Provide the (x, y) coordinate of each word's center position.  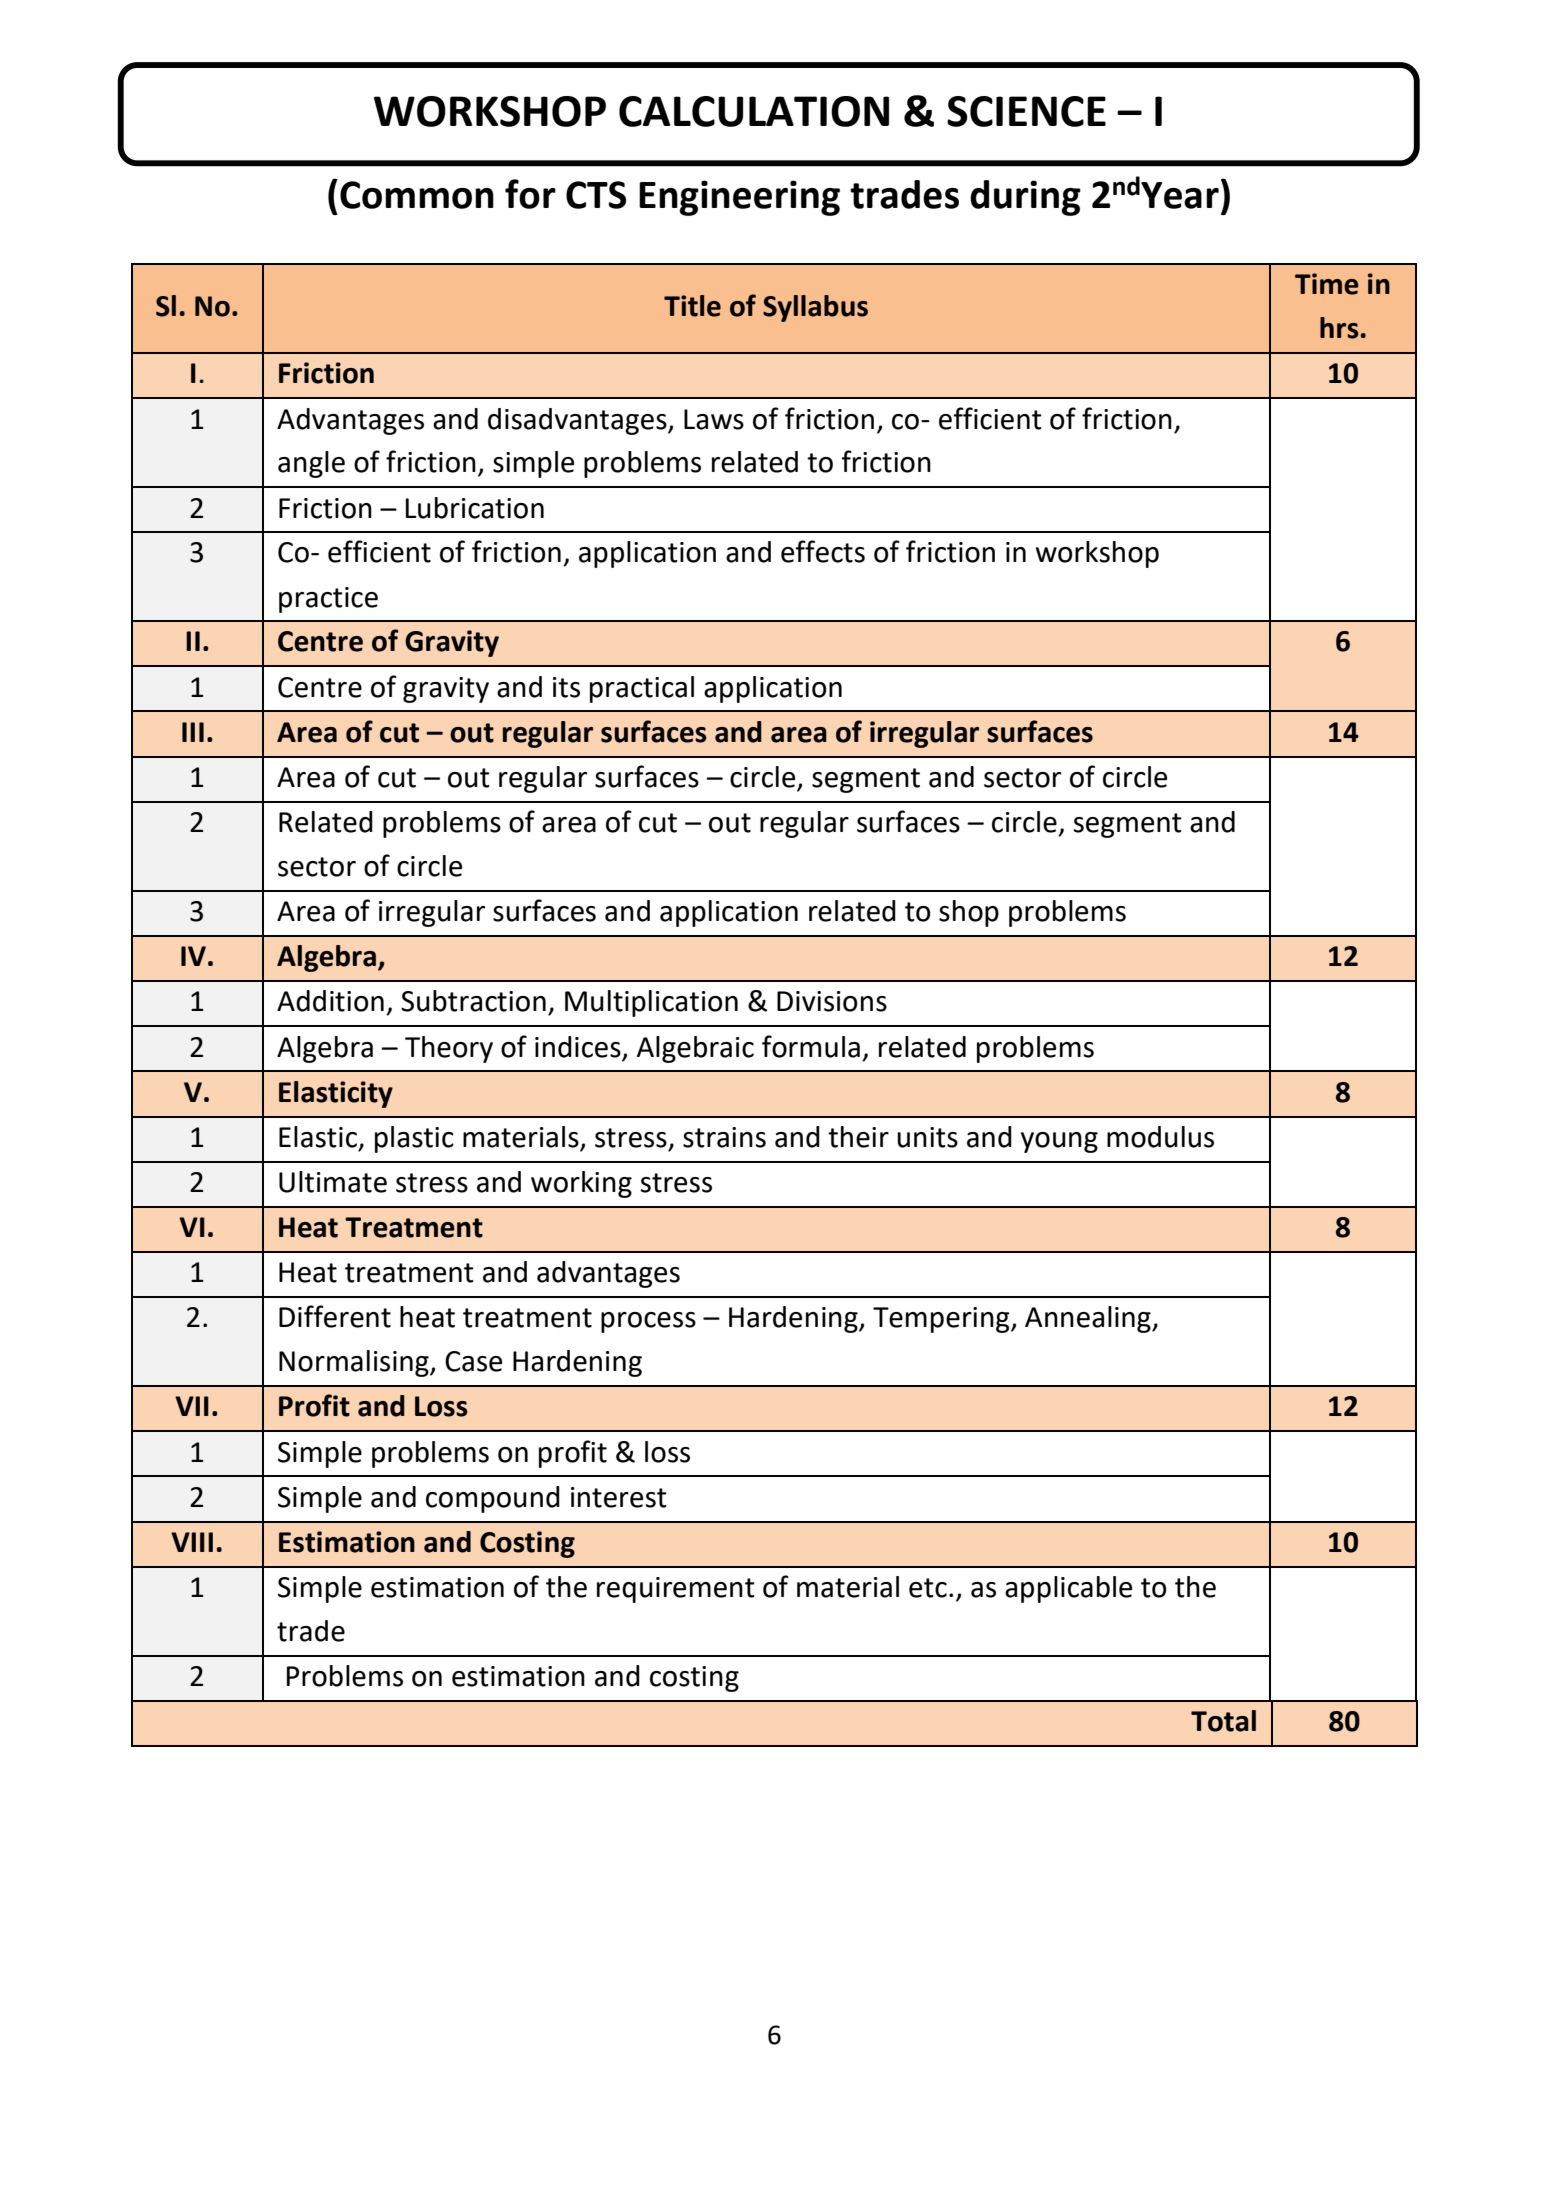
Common (417, 195)
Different (335, 1316)
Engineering (739, 198)
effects (823, 551)
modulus (1160, 1137)
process (648, 1322)
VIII (192, 1542)
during (1025, 198)
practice (328, 600)
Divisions (832, 1001)
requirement (676, 1590)
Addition (330, 1001)
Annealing (1089, 1319)
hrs (1339, 328)
